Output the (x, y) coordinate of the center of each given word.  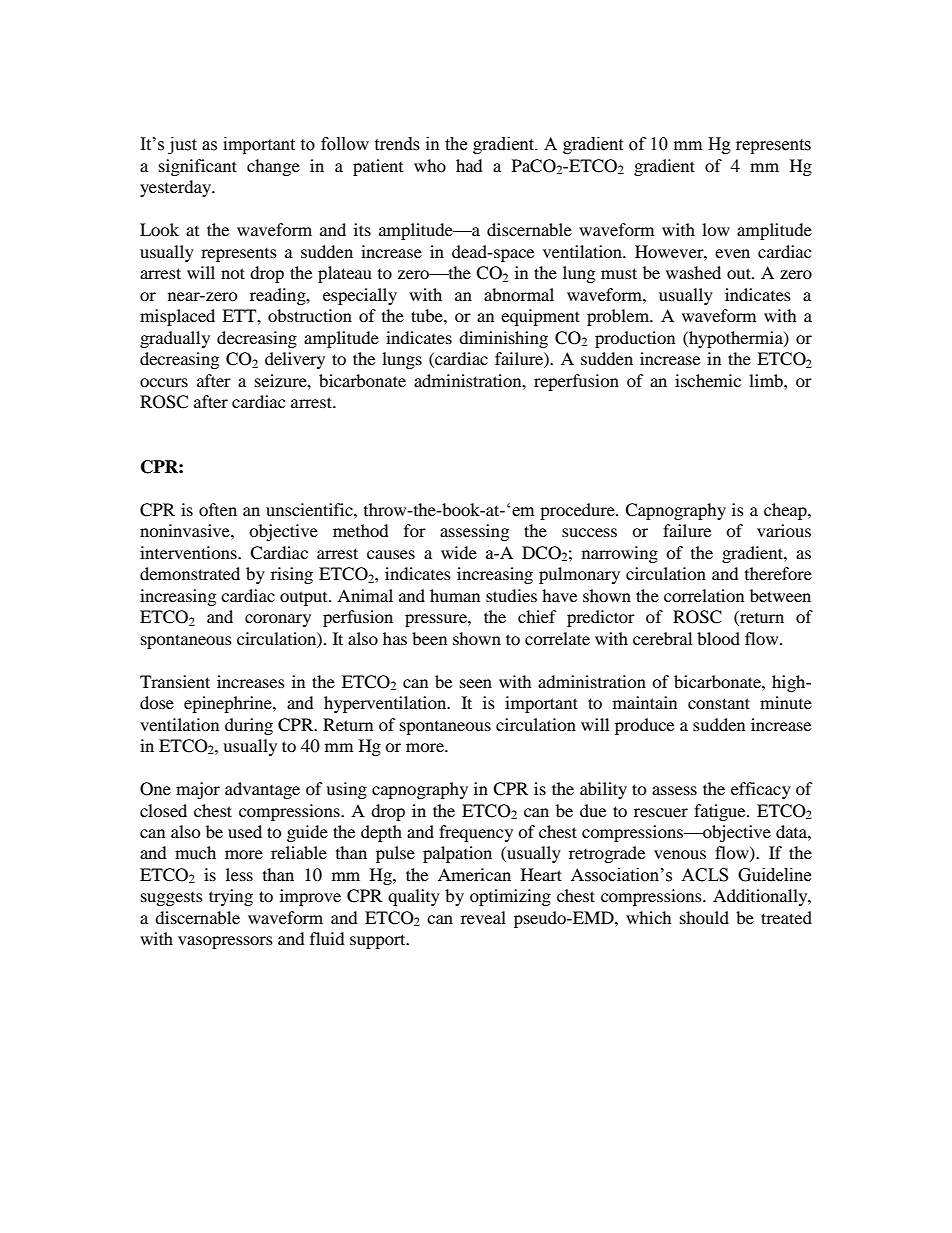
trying (231, 897)
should (704, 917)
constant (719, 703)
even (732, 253)
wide (459, 552)
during (249, 726)
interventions (189, 552)
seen (476, 683)
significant (198, 167)
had (469, 165)
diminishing (503, 339)
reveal (483, 917)
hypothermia (736, 339)
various (784, 530)
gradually (175, 339)
